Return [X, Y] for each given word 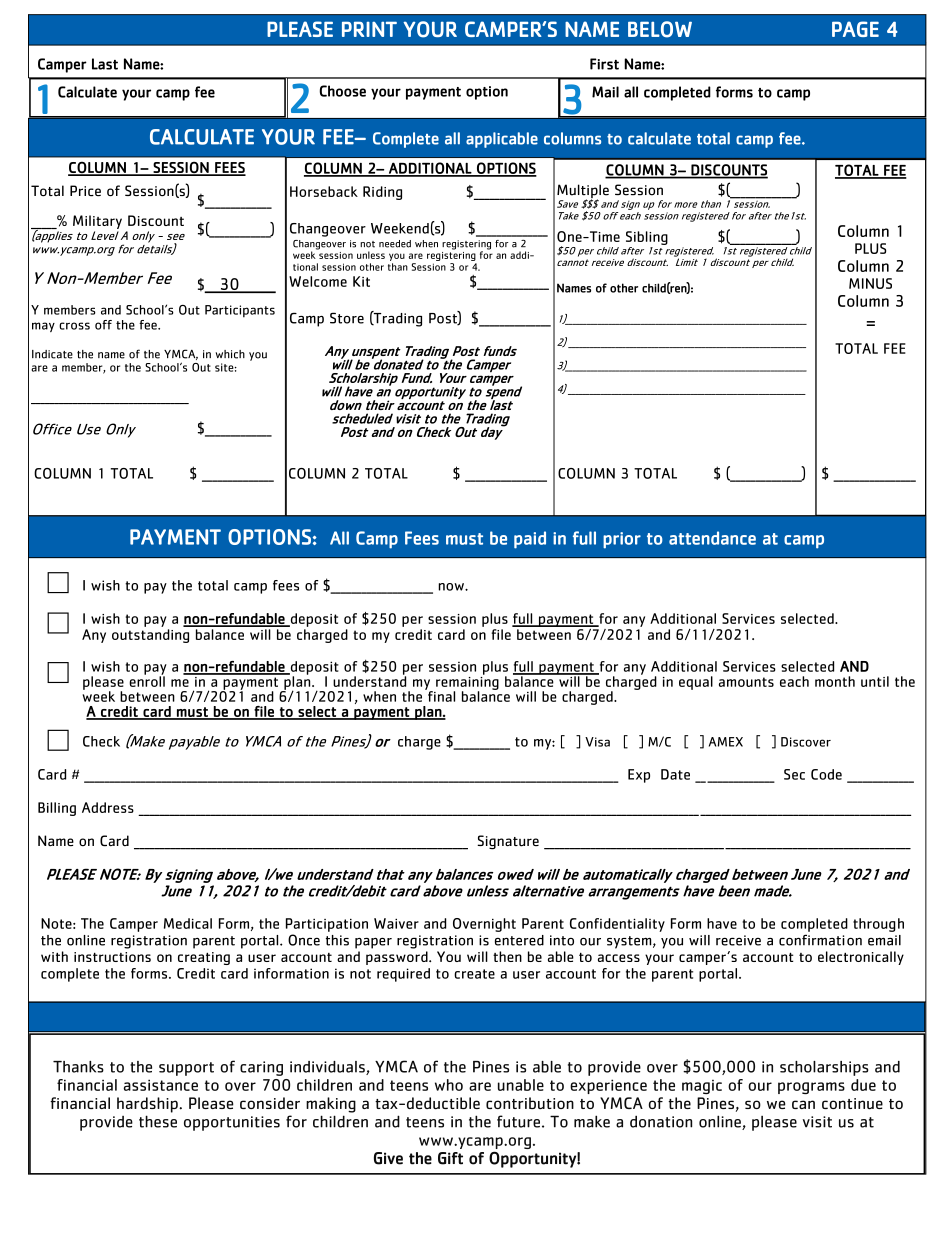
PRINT [369, 29]
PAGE [855, 29]
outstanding [150, 636]
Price [85, 191]
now [452, 587]
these [158, 1121]
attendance [712, 538]
